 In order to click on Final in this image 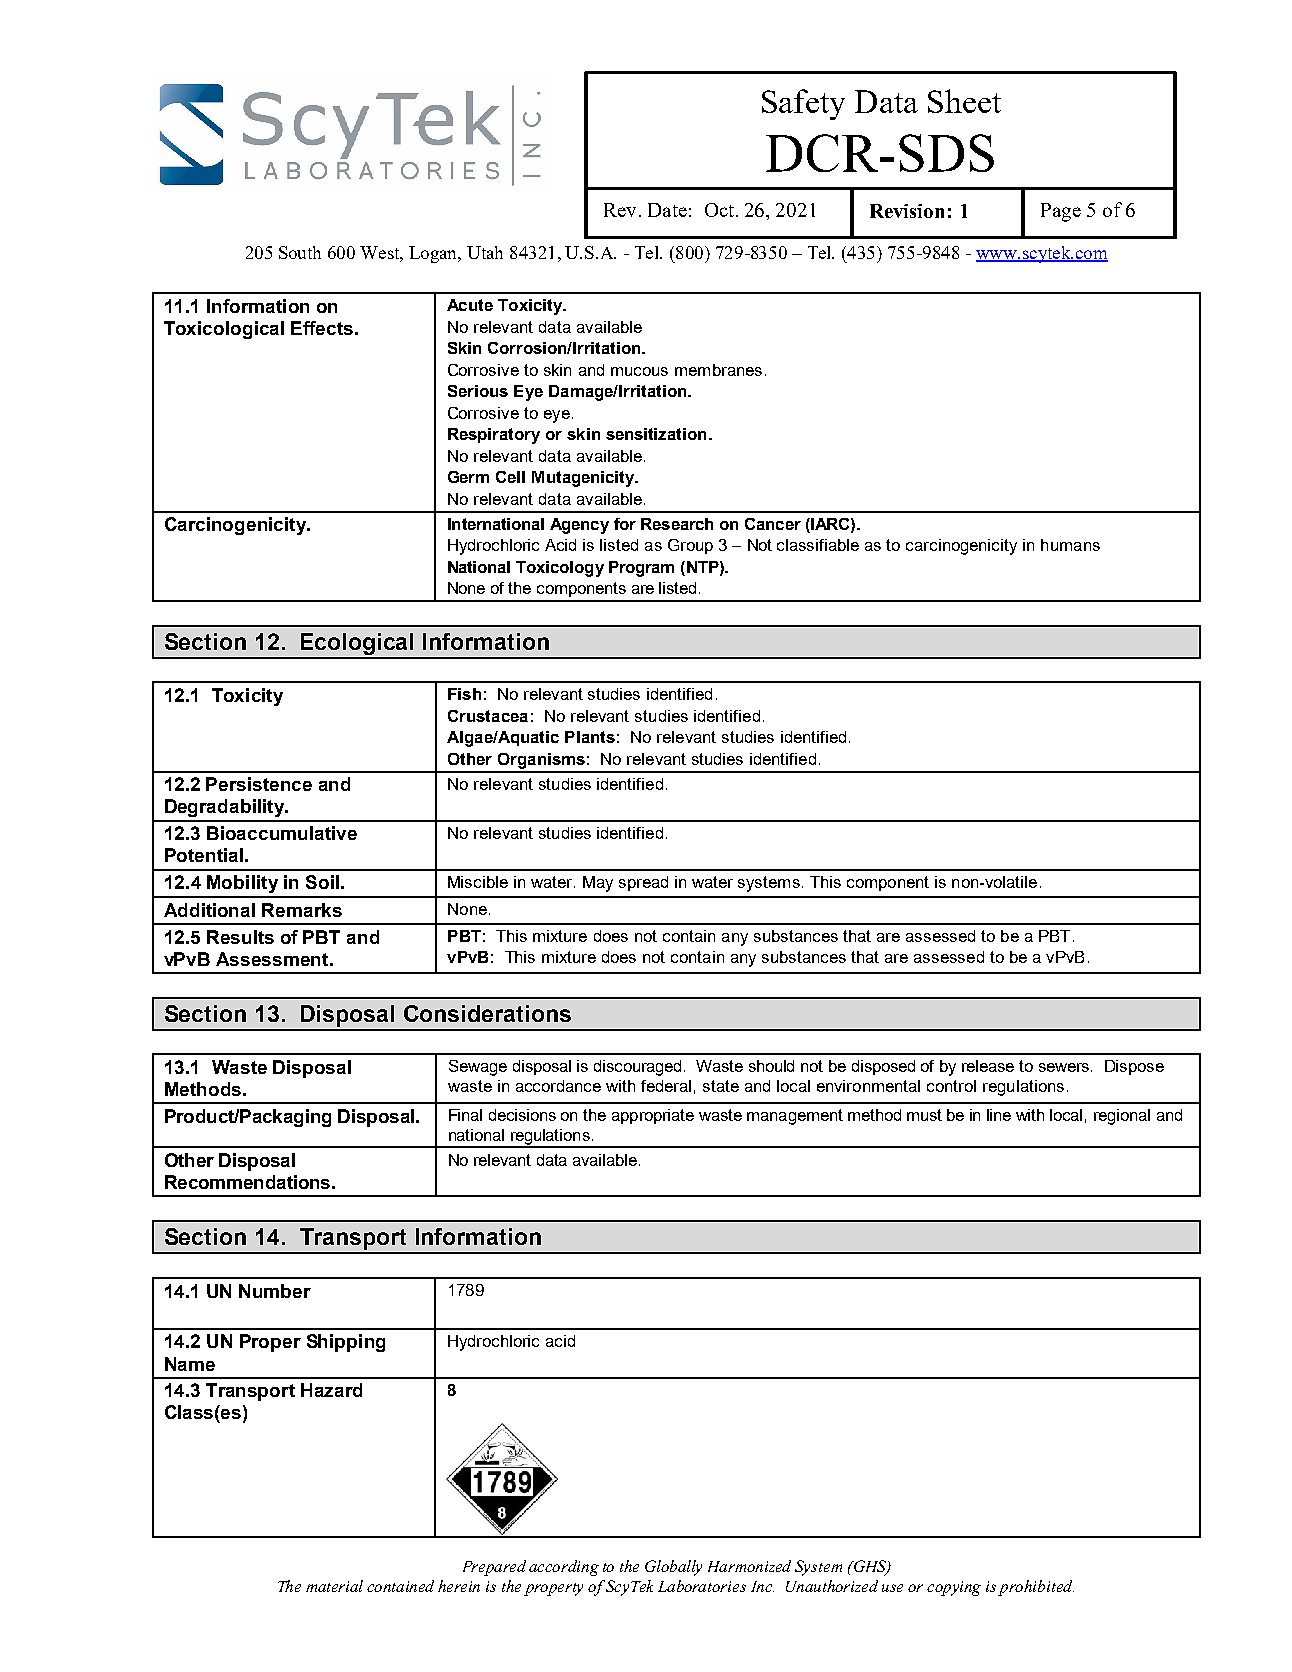, I will do `click(465, 1115)`.
